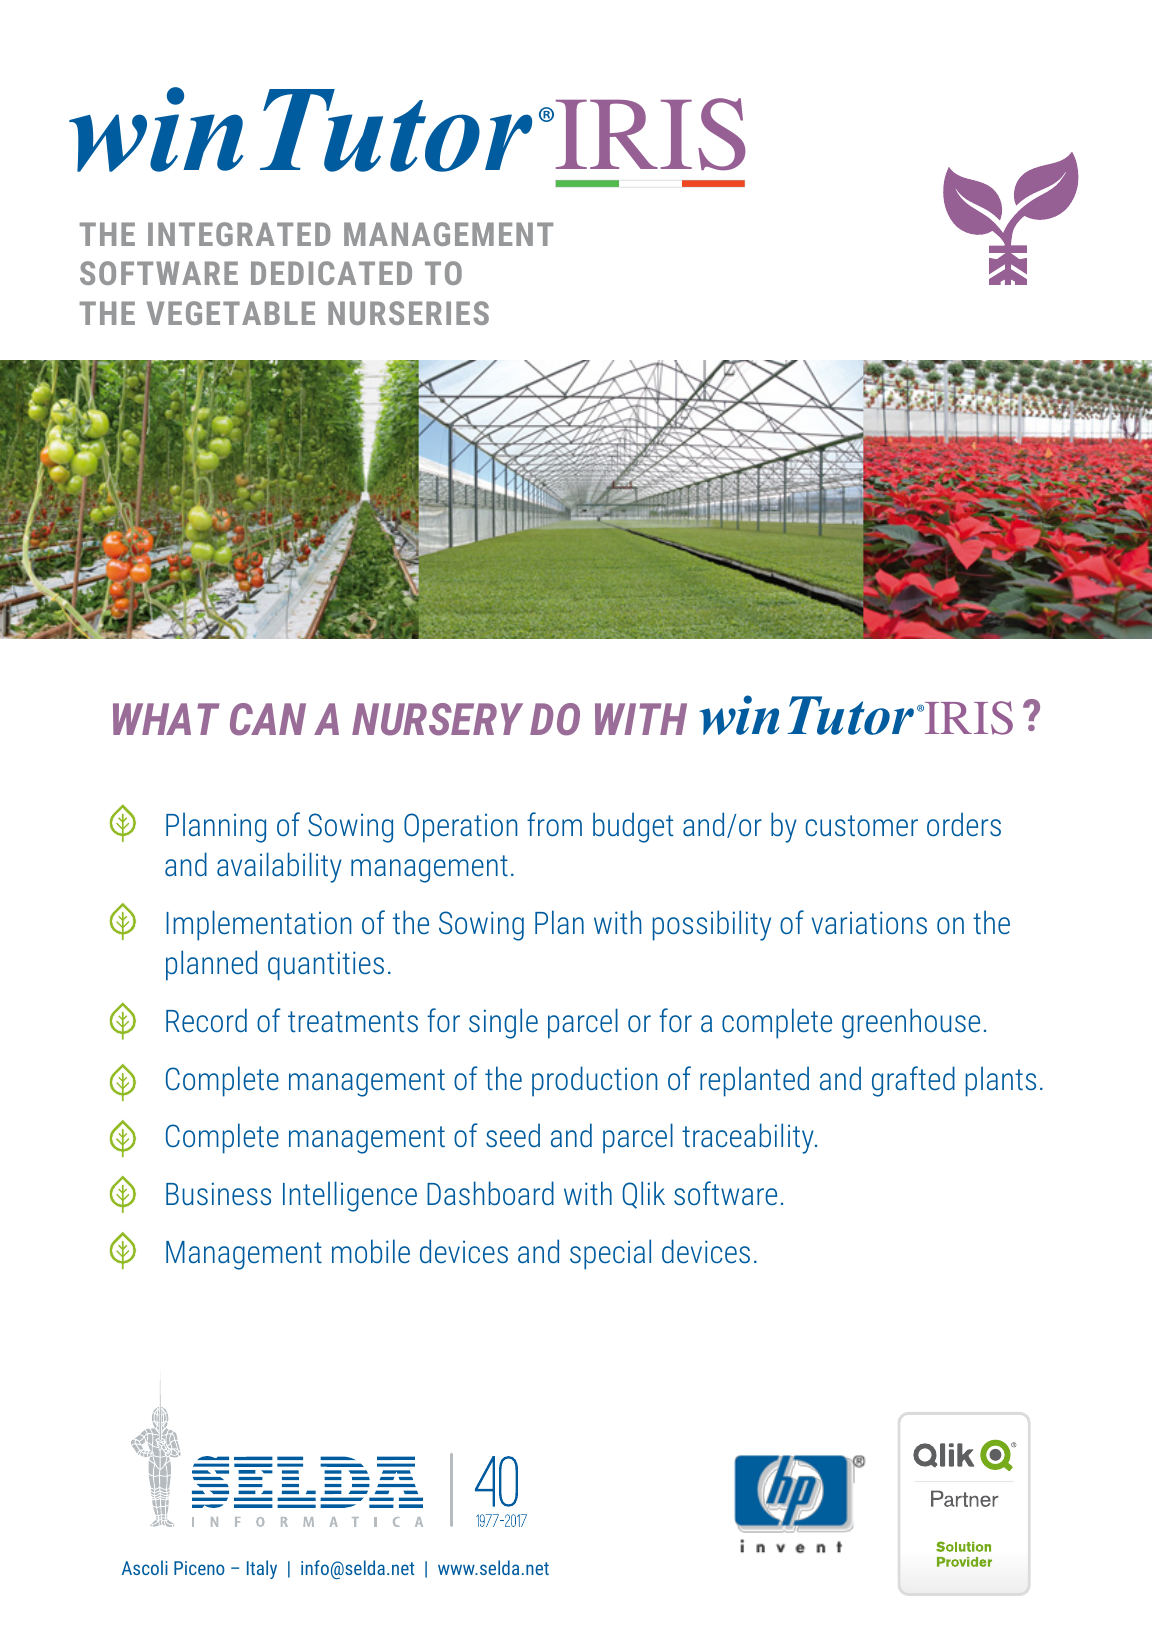 The width and height of the screenshot is (1152, 1630). What do you see at coordinates (258, 925) in the screenshot?
I see `Implementation` at bounding box center [258, 925].
